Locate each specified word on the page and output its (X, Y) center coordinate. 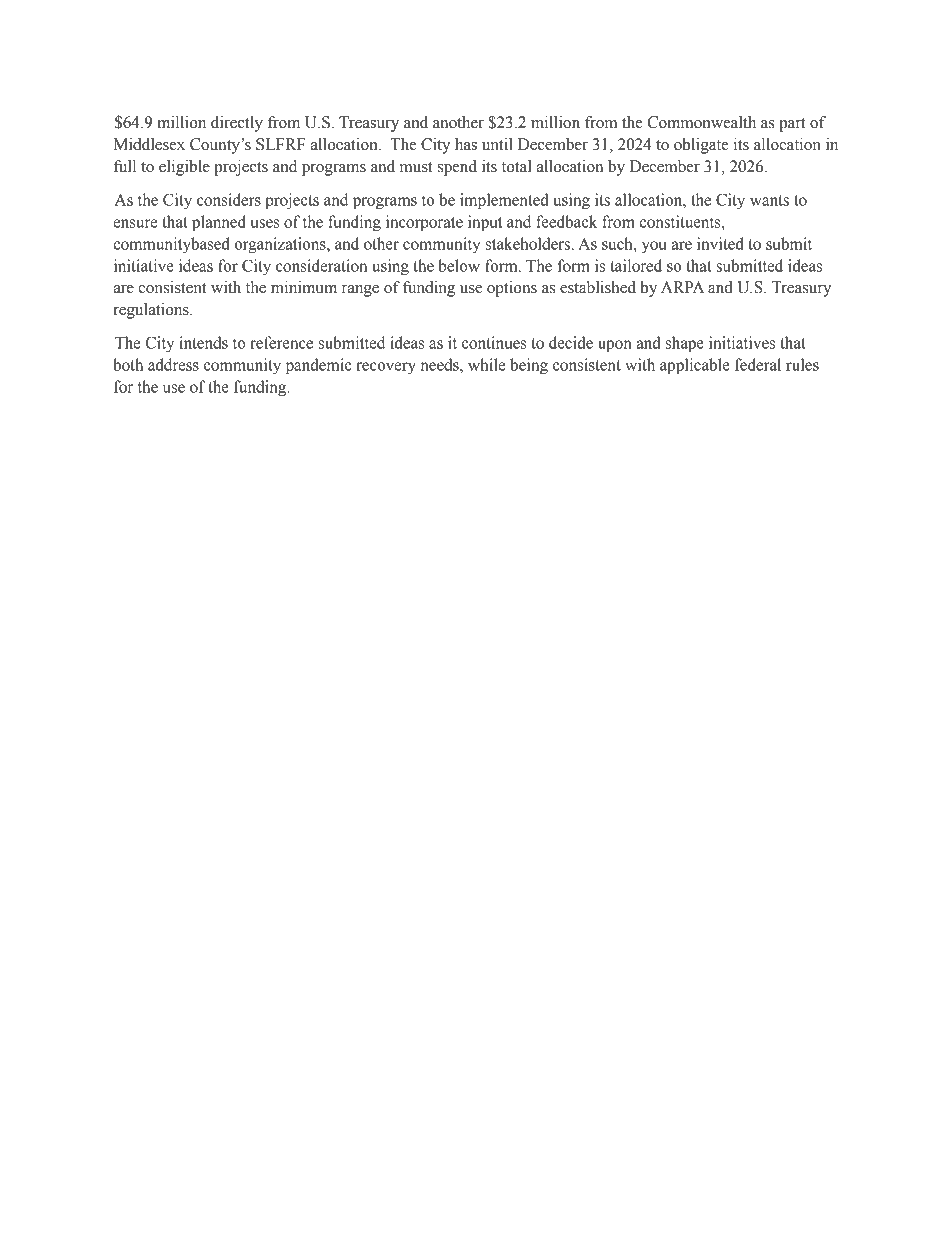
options (512, 289)
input (485, 223)
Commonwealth (701, 122)
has (466, 144)
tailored (636, 265)
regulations (152, 311)
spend (457, 168)
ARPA (682, 287)
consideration (321, 265)
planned (219, 223)
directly (237, 124)
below (459, 265)
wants (769, 200)
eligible (184, 168)
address (173, 364)
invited (720, 243)
